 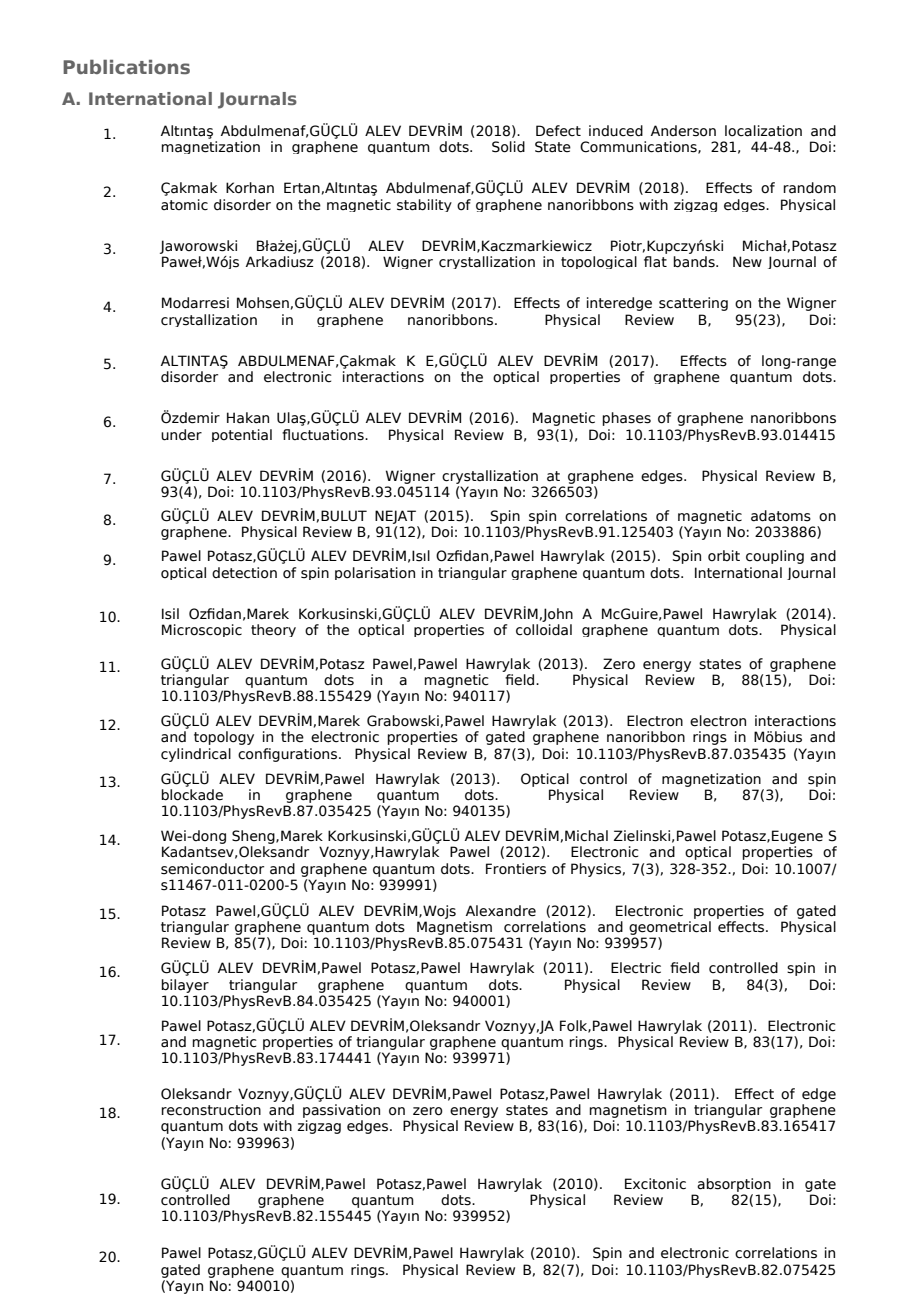 What do you see at coordinates (211, 1110) in the image?
I see `reconstruction` at bounding box center [211, 1110].
